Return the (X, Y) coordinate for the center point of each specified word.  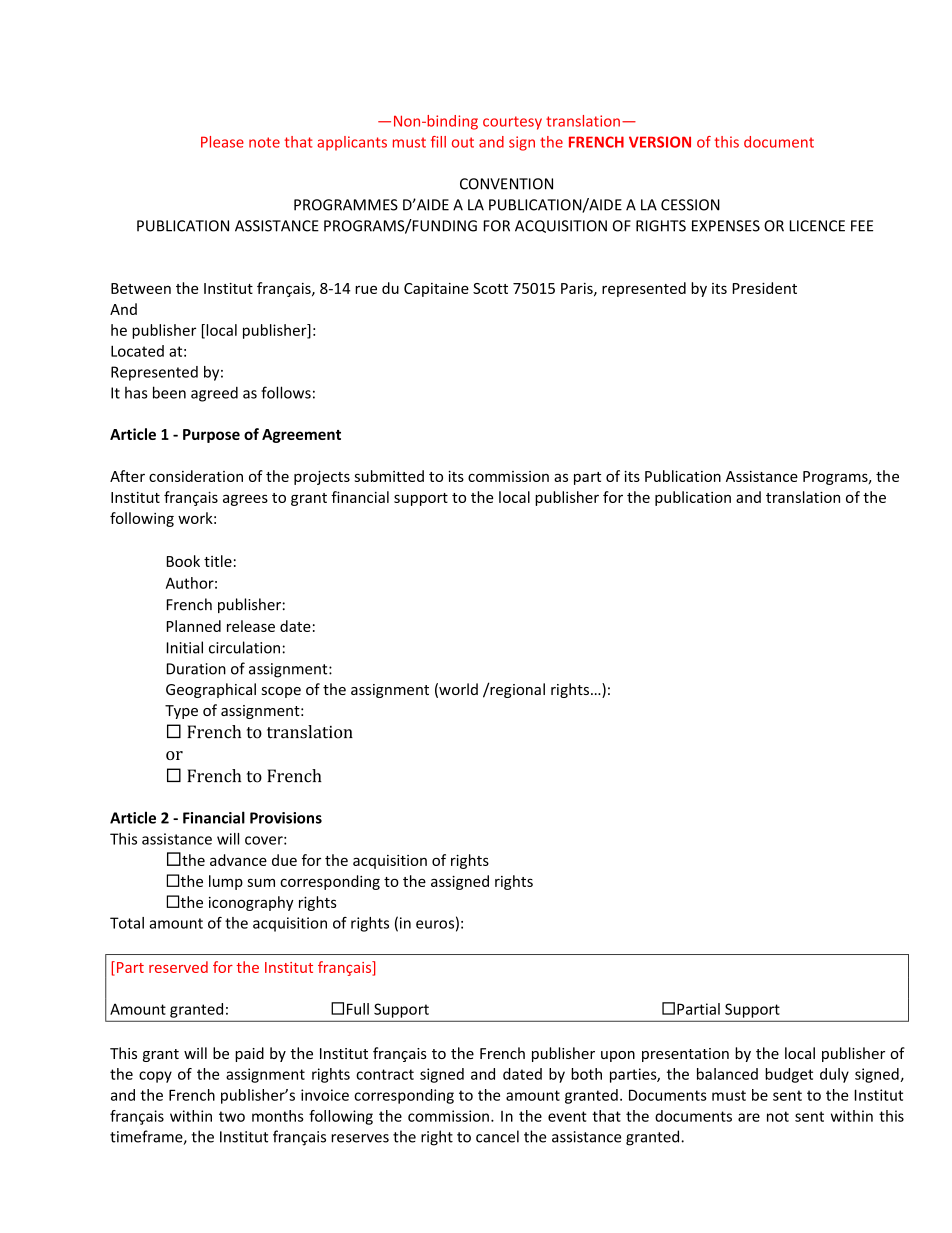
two (232, 1116)
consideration (196, 476)
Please (222, 142)
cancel (497, 1136)
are (749, 1117)
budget (789, 1075)
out (463, 142)
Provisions (286, 818)
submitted (389, 476)
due (284, 860)
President (765, 288)
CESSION (690, 205)
